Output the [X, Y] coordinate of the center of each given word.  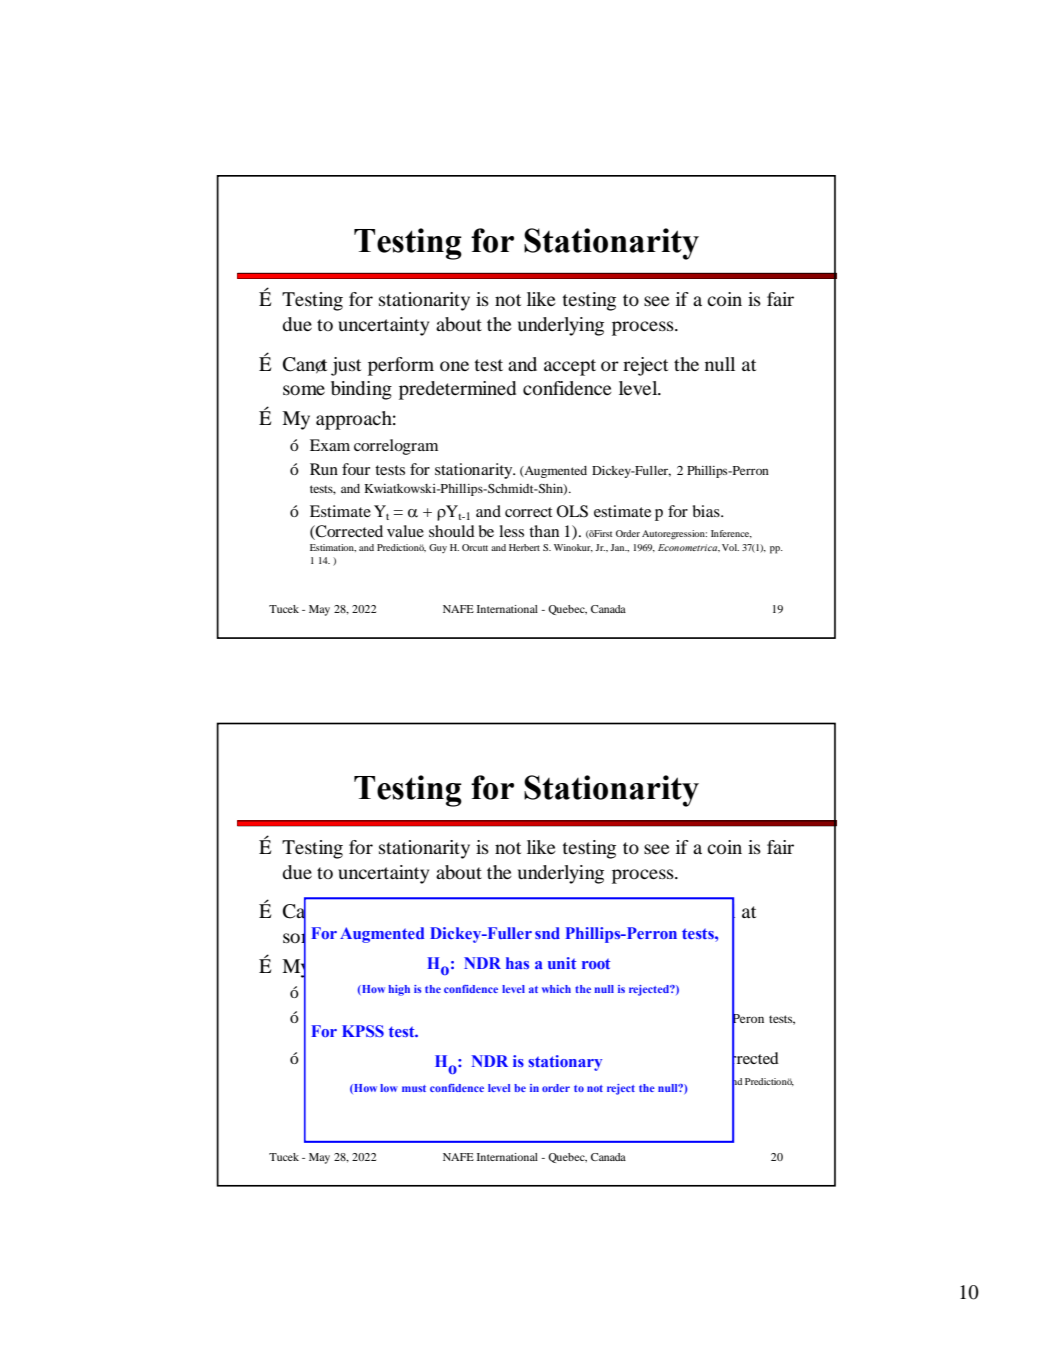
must [414, 1088]
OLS [572, 511]
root [596, 963]
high [399, 990]
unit [562, 963]
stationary [565, 1063]
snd [547, 933]
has [517, 963]
